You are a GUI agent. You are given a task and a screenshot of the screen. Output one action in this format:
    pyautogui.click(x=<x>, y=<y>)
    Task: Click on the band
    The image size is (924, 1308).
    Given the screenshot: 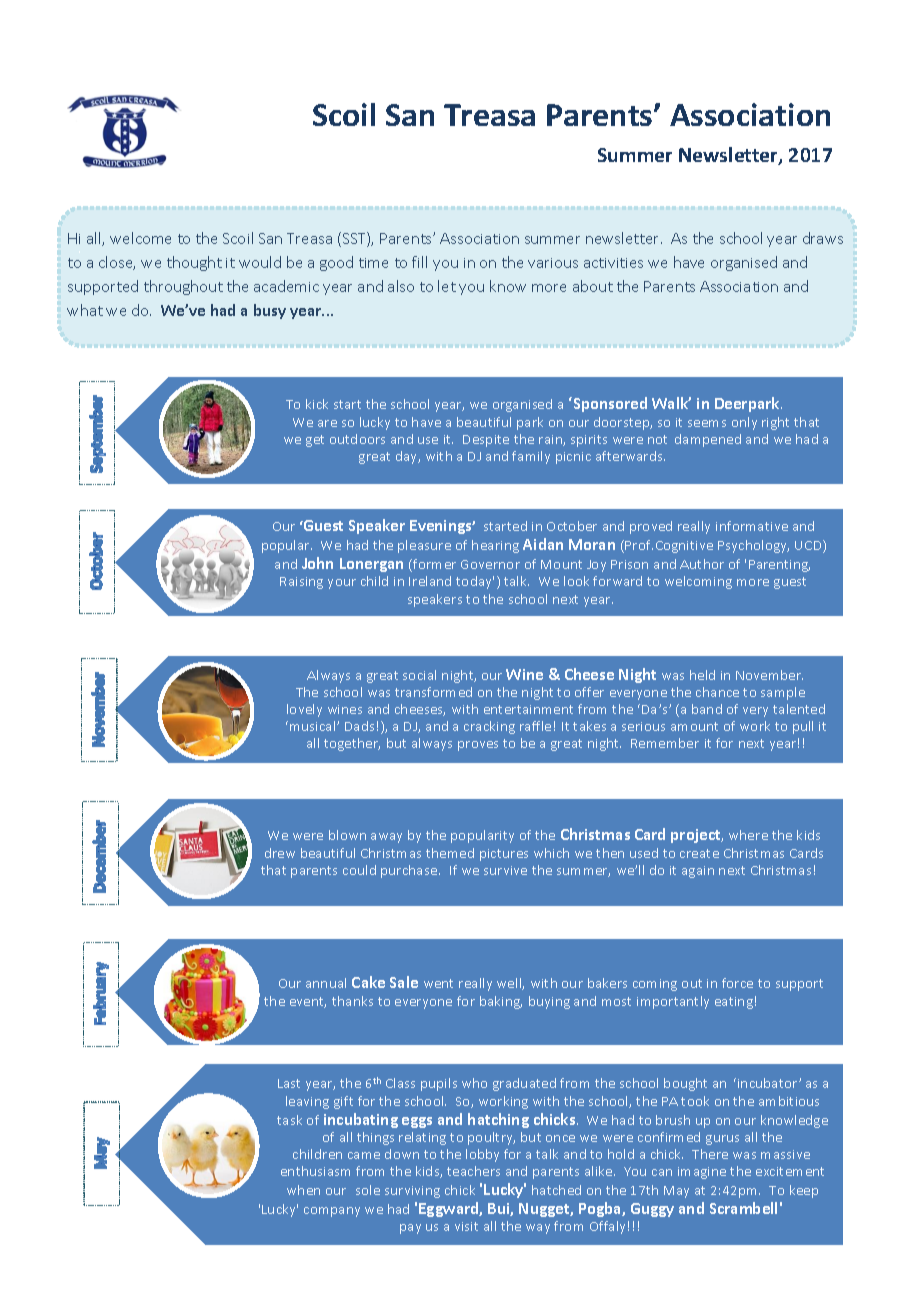 What is the action you would take?
    pyautogui.click(x=707, y=709)
